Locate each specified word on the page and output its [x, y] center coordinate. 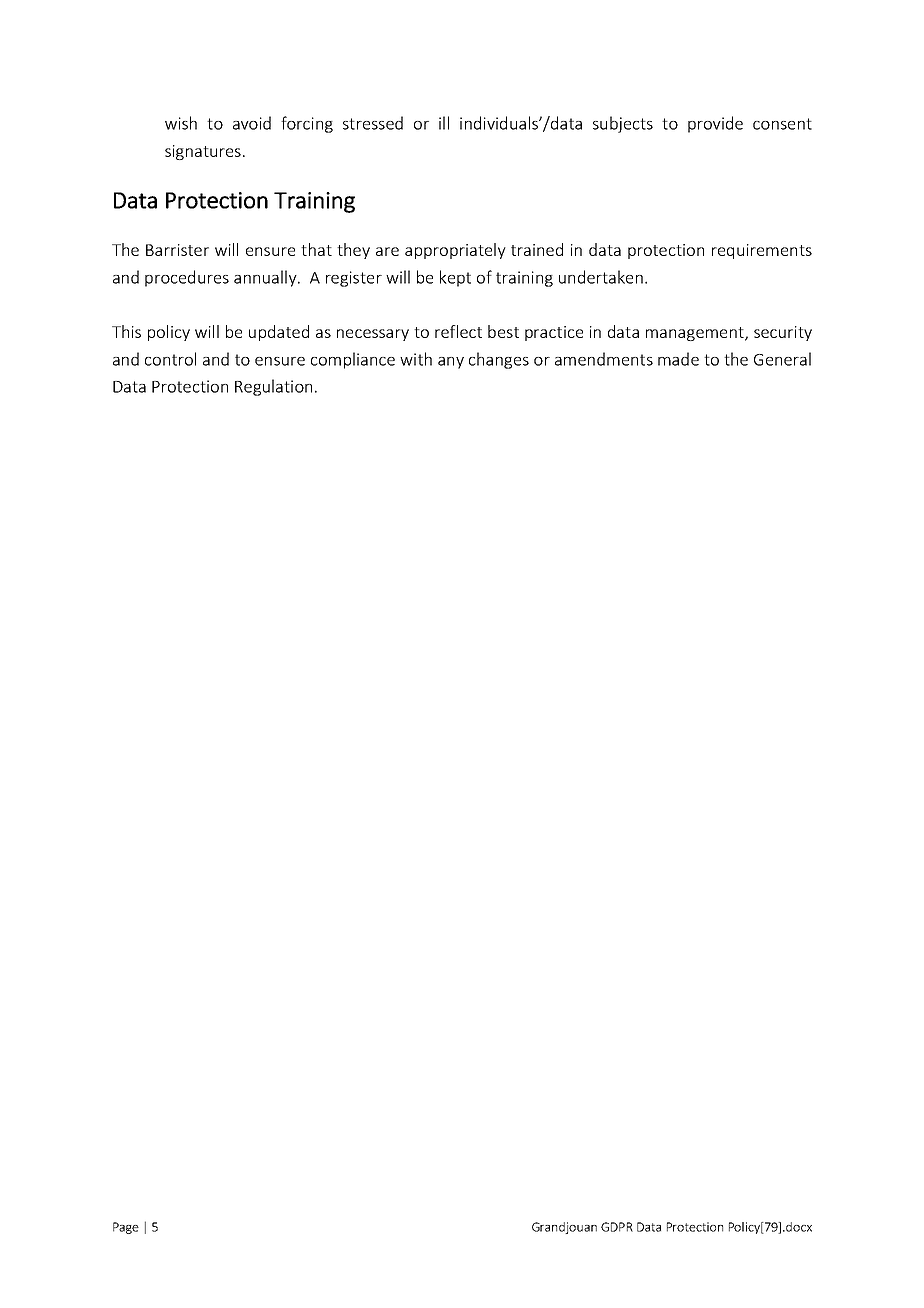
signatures [203, 152]
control [170, 359]
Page [126, 1228]
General [782, 359]
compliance [353, 360]
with [416, 359]
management [696, 334]
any [451, 363]
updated [279, 333]
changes [499, 360]
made [678, 359]
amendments [604, 359]
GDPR [617, 1227]
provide [715, 124]
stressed [373, 123]
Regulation [273, 387]
